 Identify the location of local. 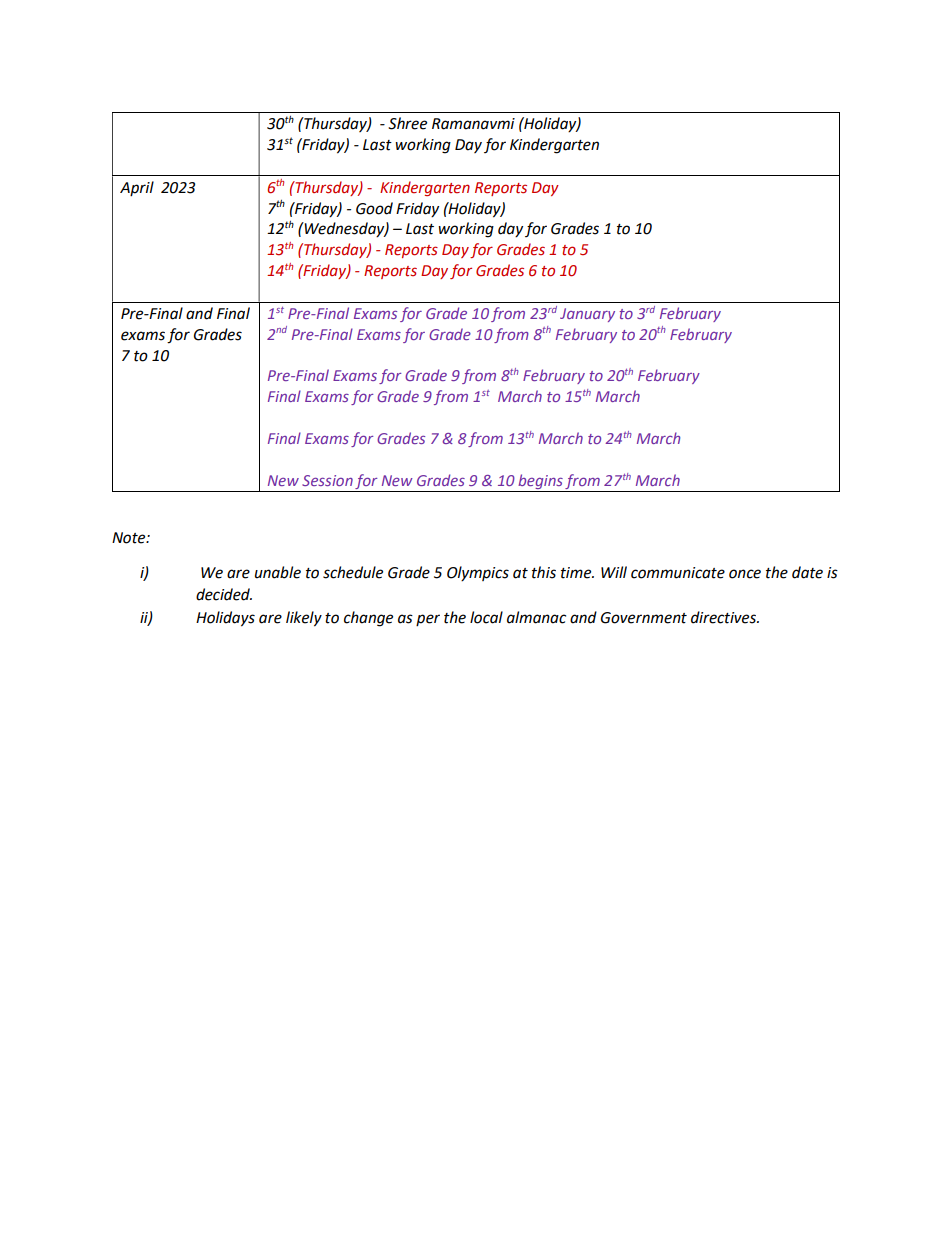
(486, 617).
